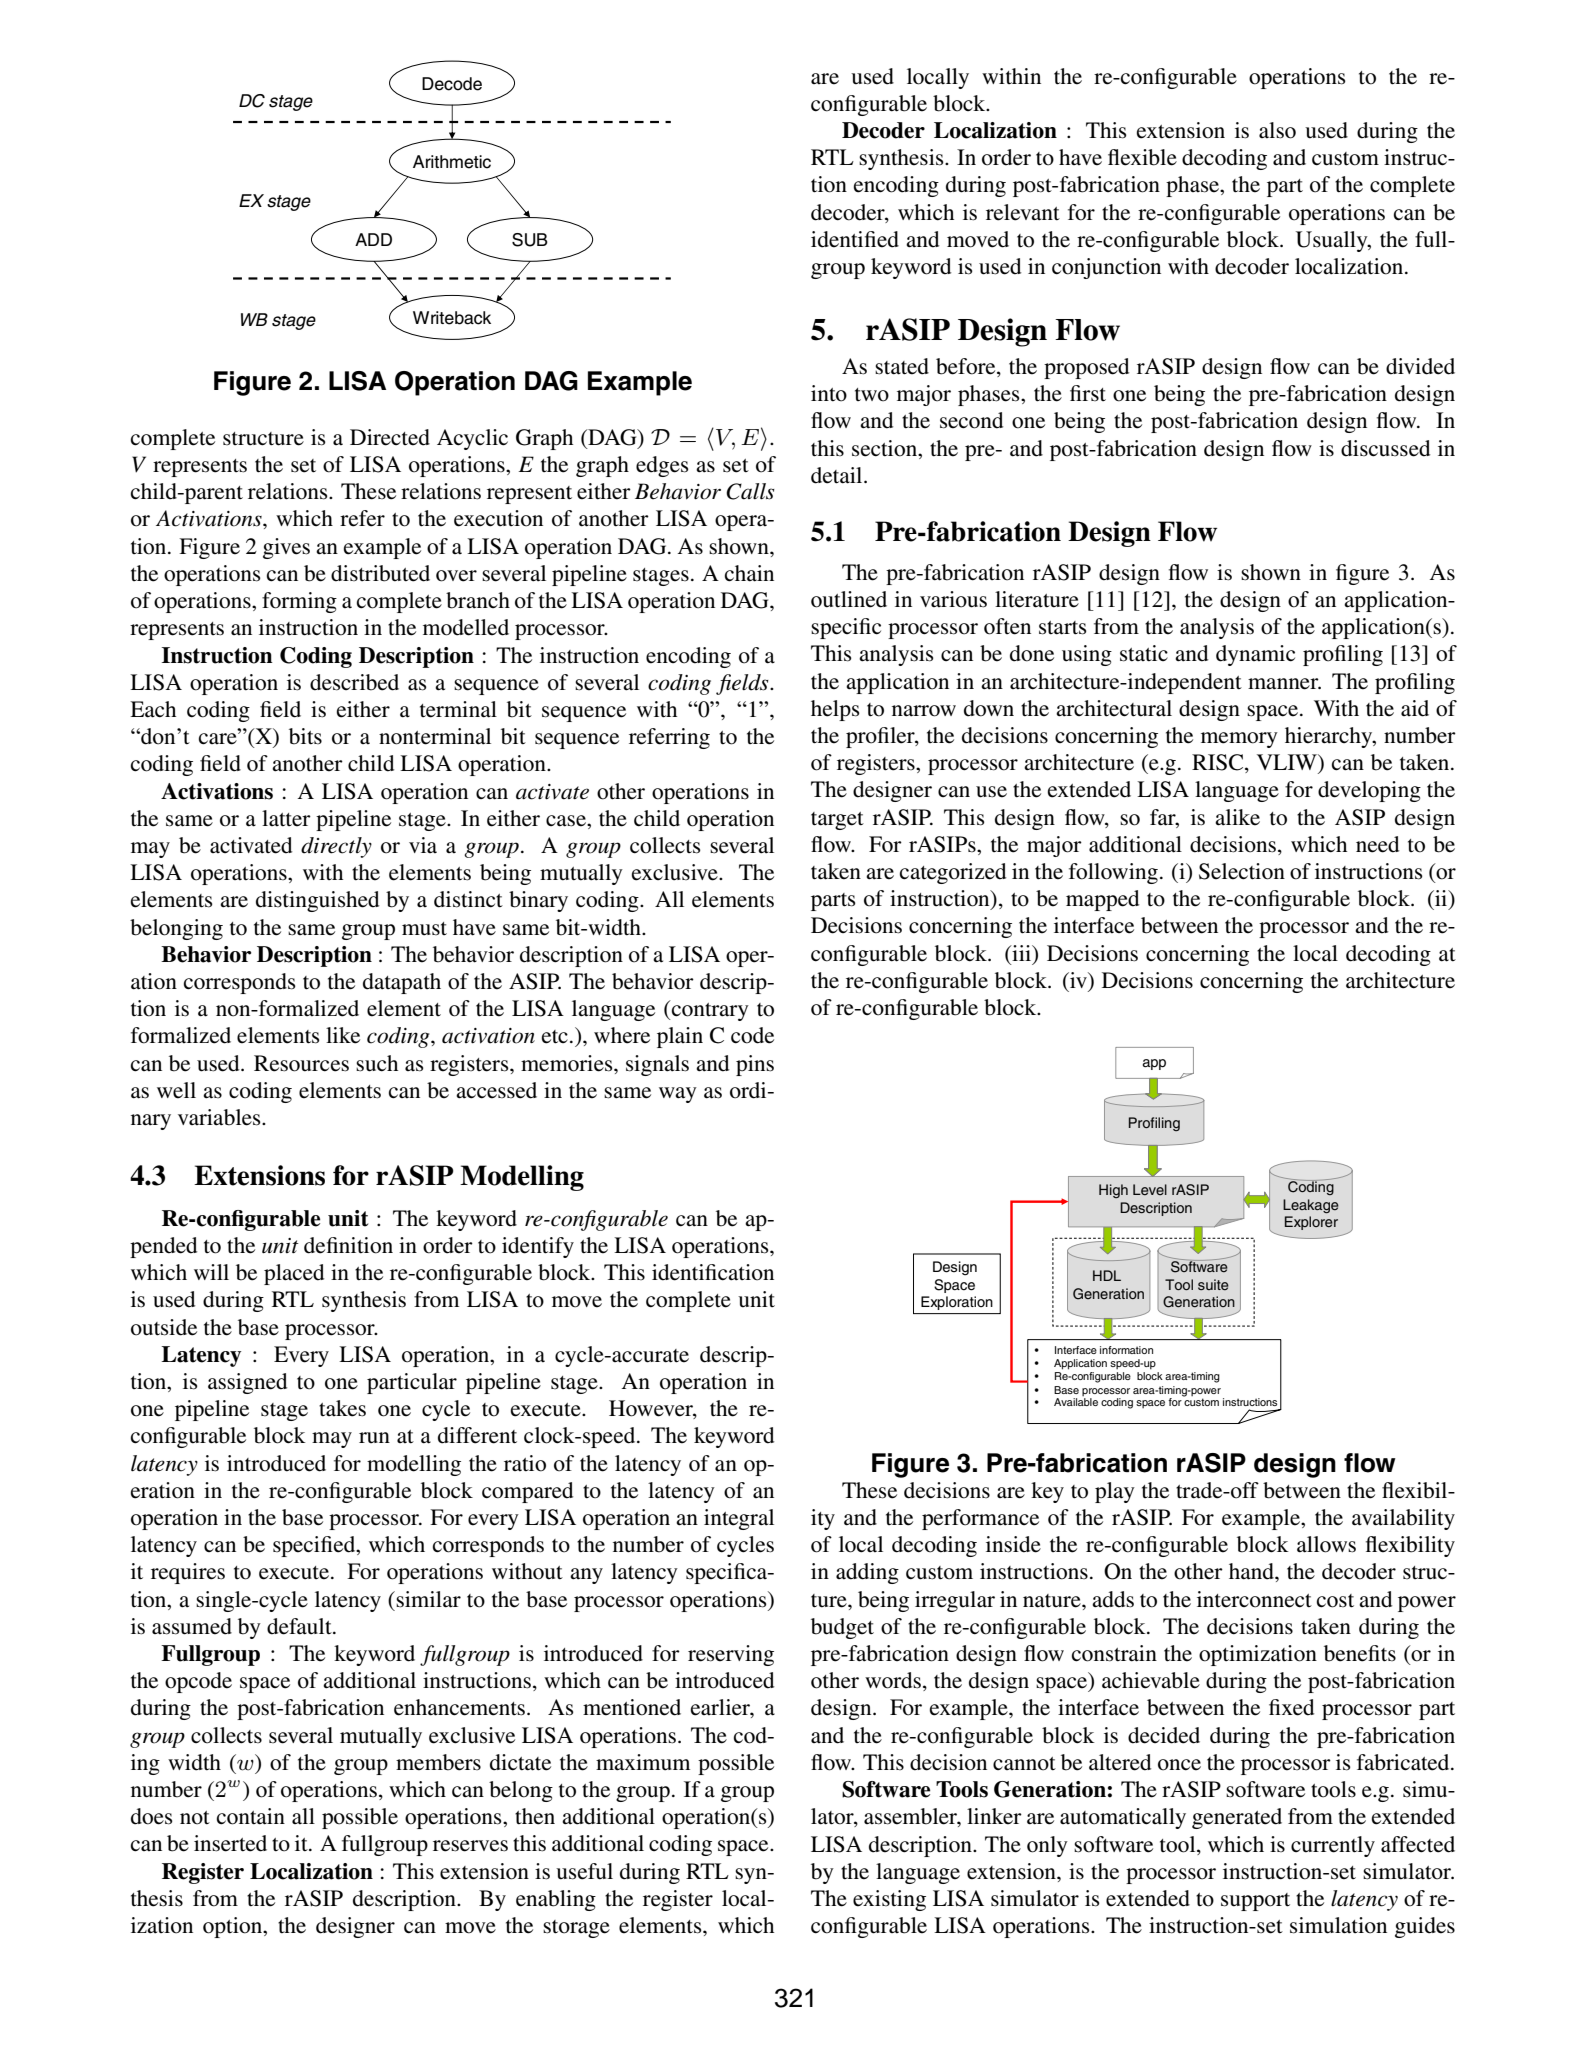 The height and width of the image is (2060, 1592). What do you see at coordinates (755, 1065) in the image?
I see `pins` at bounding box center [755, 1065].
